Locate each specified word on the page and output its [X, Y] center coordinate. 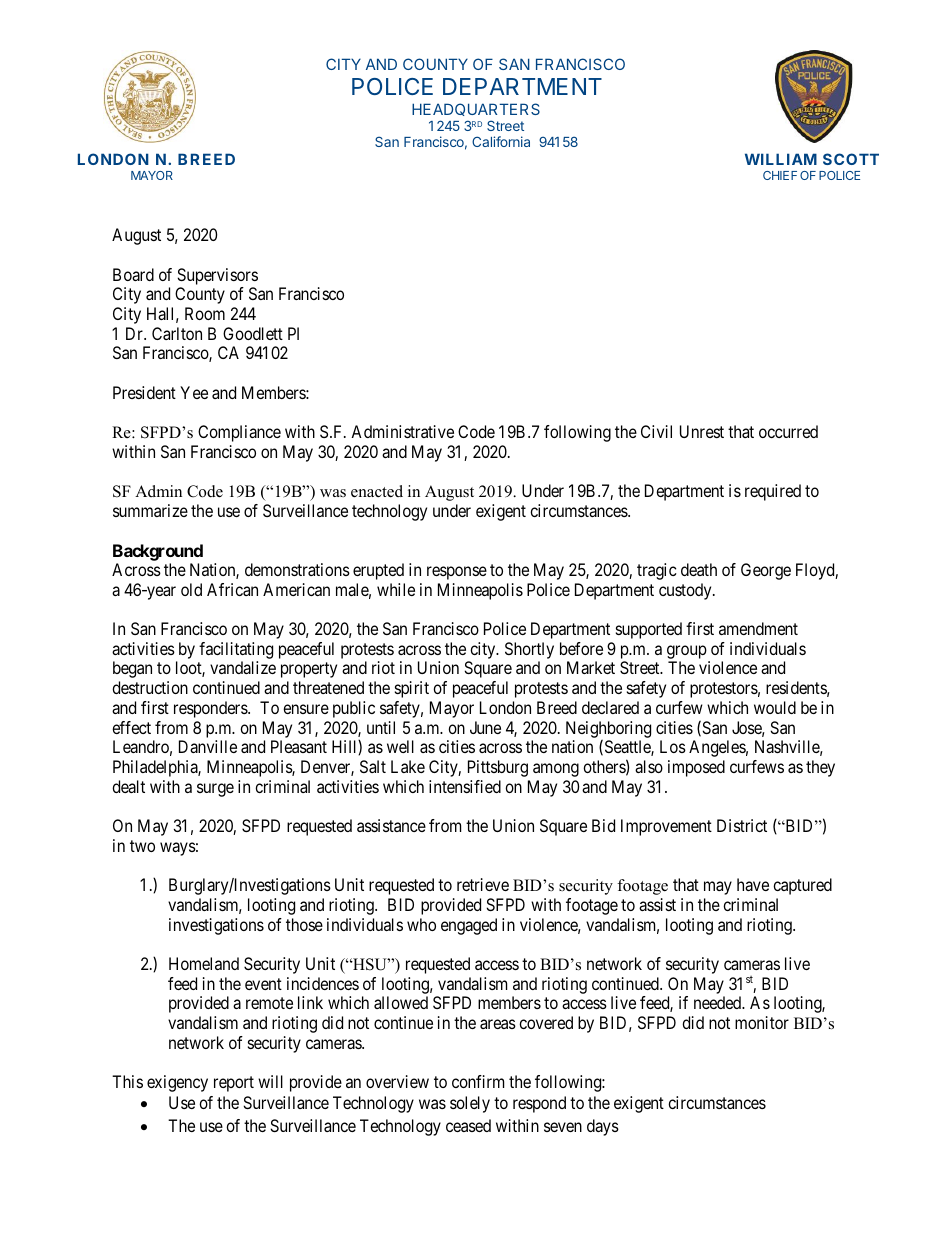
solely [470, 1104]
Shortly [529, 650]
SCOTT [851, 159]
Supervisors [217, 276]
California [501, 141]
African [232, 589]
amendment [758, 628]
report [234, 1084]
